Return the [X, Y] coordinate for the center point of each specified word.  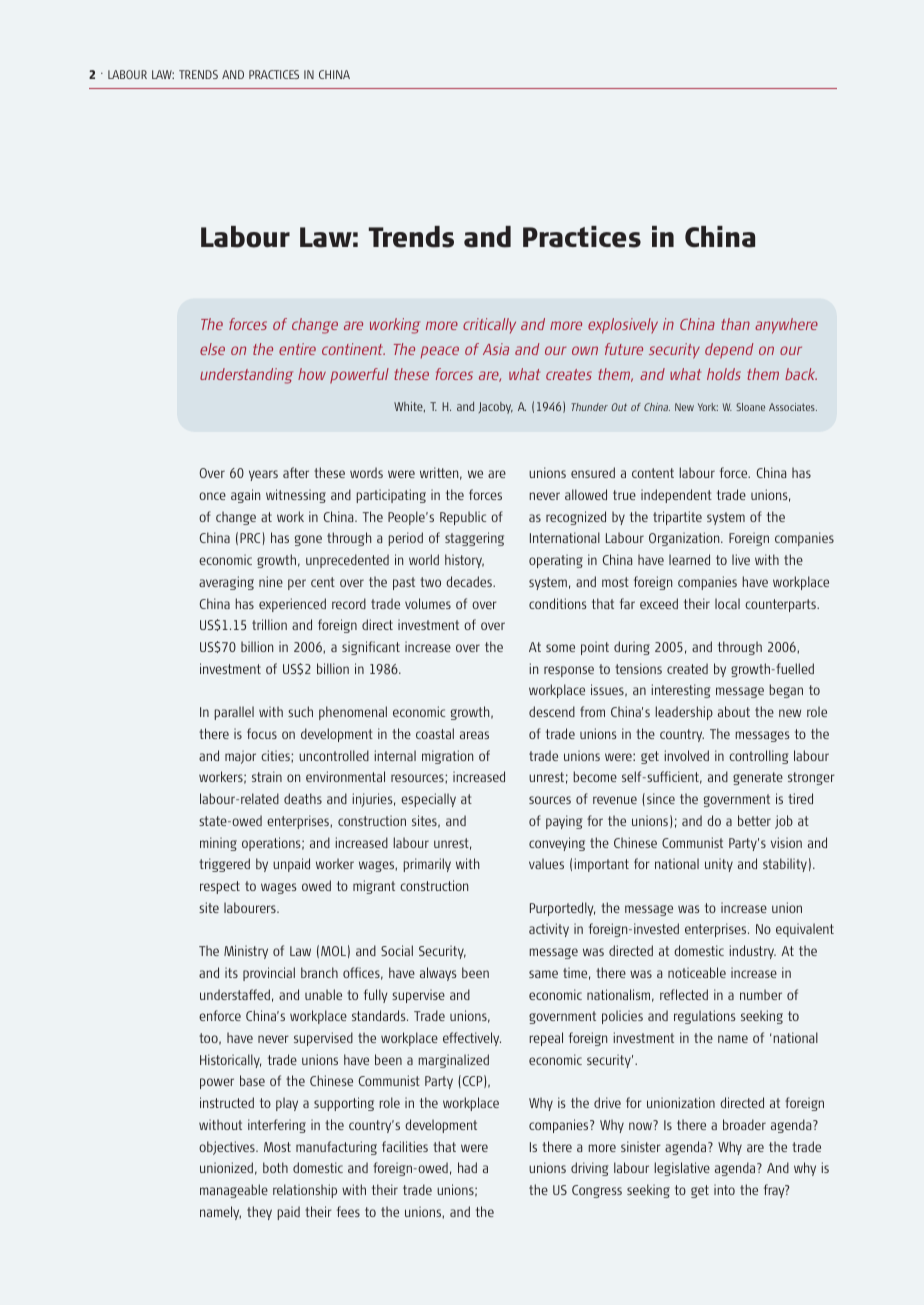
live [741, 559]
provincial [269, 974]
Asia [496, 349]
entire [297, 349]
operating [556, 561]
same [543, 974]
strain [267, 776]
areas [474, 735]
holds [724, 374]
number [761, 994]
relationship [305, 1191]
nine [271, 581]
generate [758, 778]
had [467, 1167]
